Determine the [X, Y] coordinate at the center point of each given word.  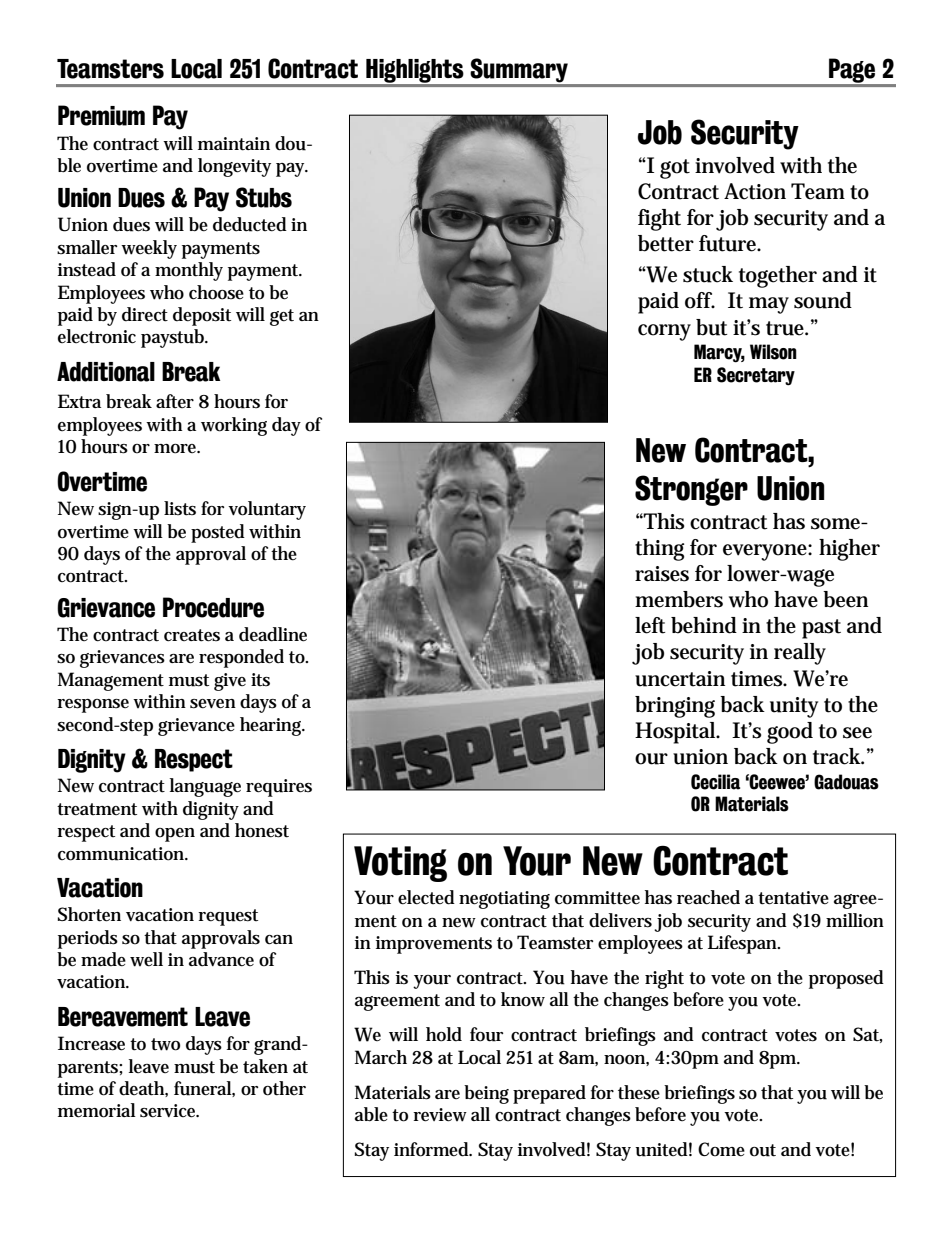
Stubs [264, 197]
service [168, 1111]
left [650, 625]
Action [755, 191]
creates [192, 635]
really [800, 654]
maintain [234, 144]
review [440, 1115]
